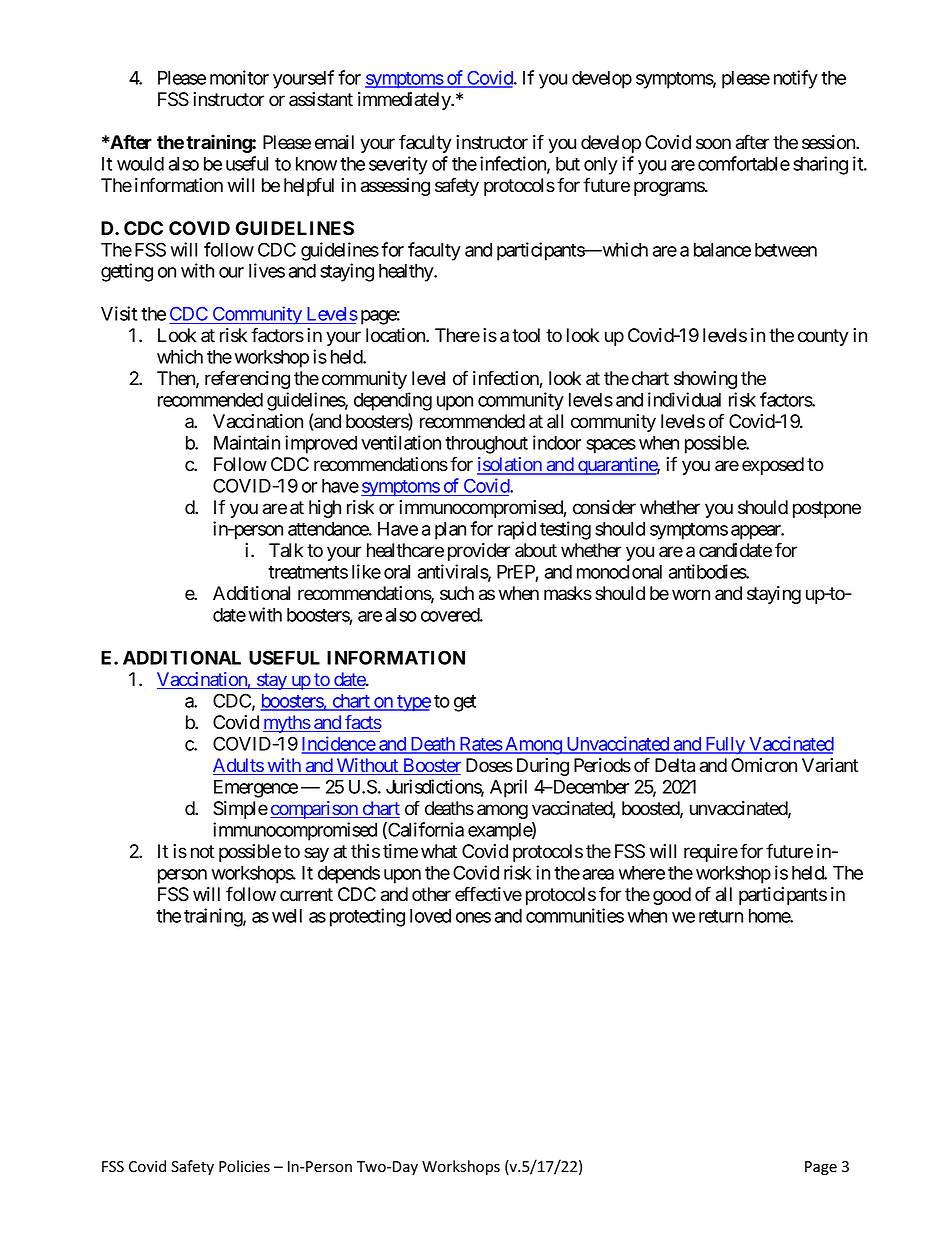  What do you see at coordinates (713, 144) in the screenshot?
I see `soon` at bounding box center [713, 144].
